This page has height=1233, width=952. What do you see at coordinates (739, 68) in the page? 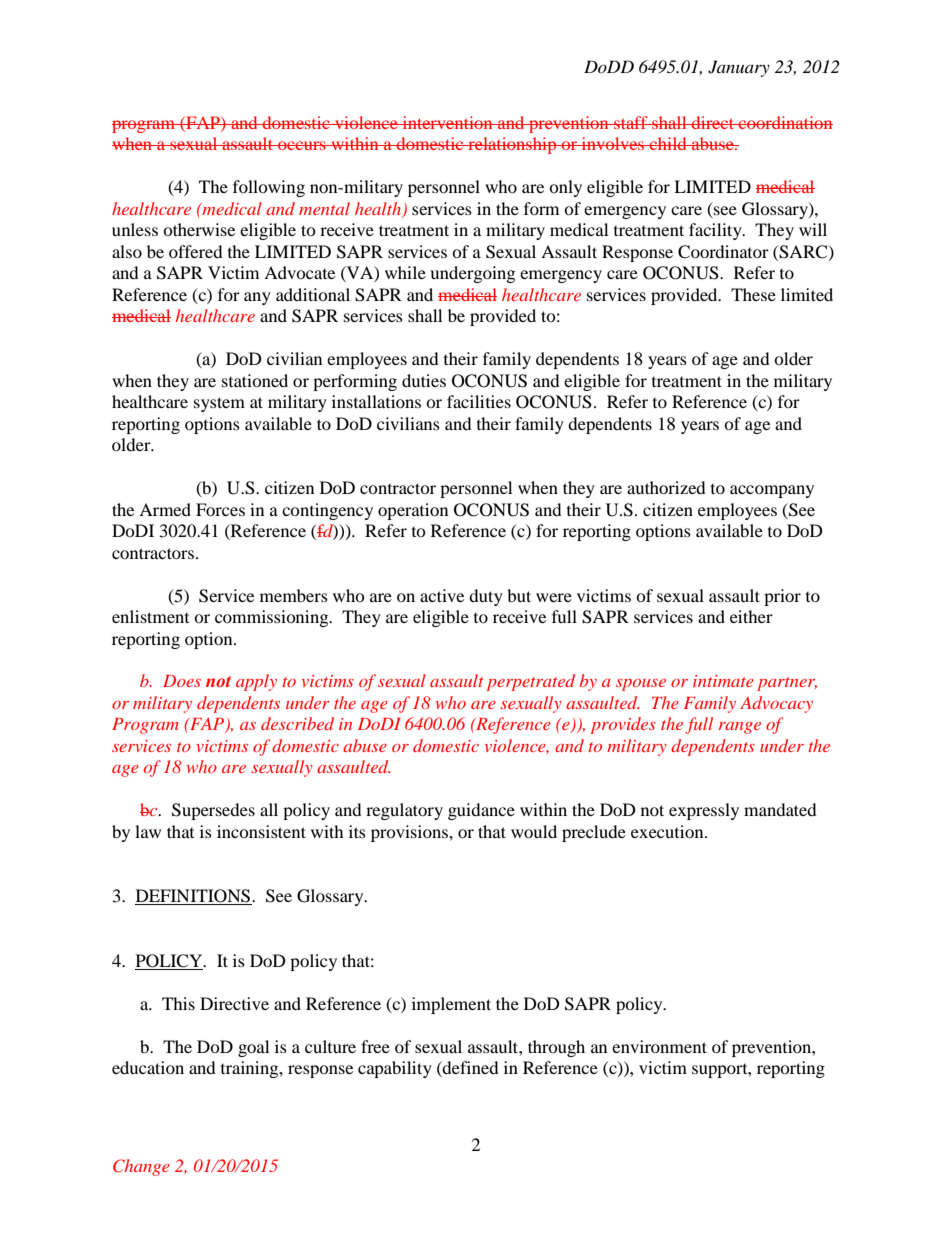
I see `January` at bounding box center [739, 68].
